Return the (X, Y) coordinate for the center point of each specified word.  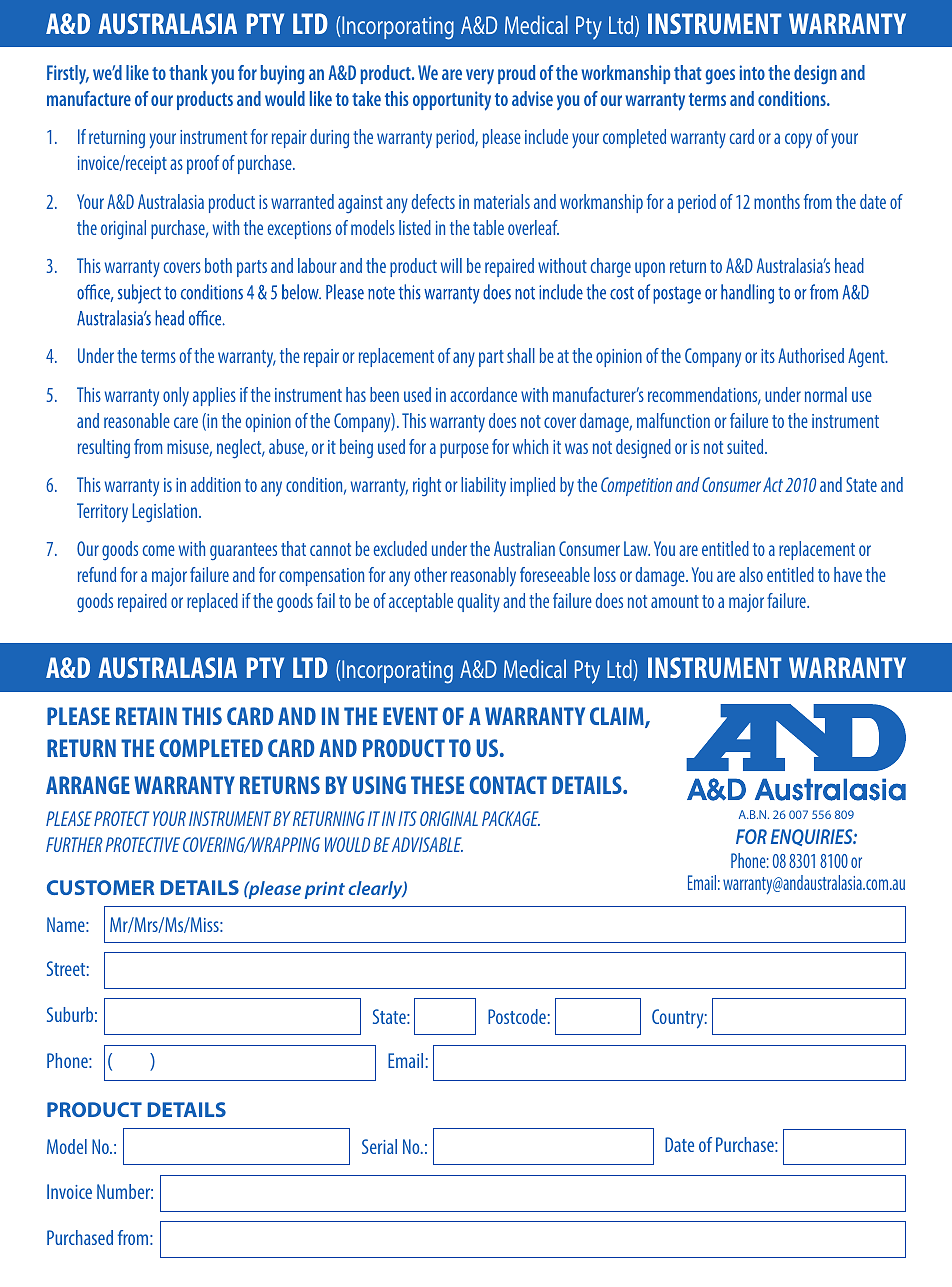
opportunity (452, 101)
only (176, 397)
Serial (379, 1146)
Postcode (517, 1016)
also (751, 574)
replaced (212, 602)
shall (521, 355)
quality (479, 602)
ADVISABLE (427, 844)
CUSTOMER (100, 887)
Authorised (811, 355)
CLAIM (618, 717)
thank (188, 72)
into (752, 72)
